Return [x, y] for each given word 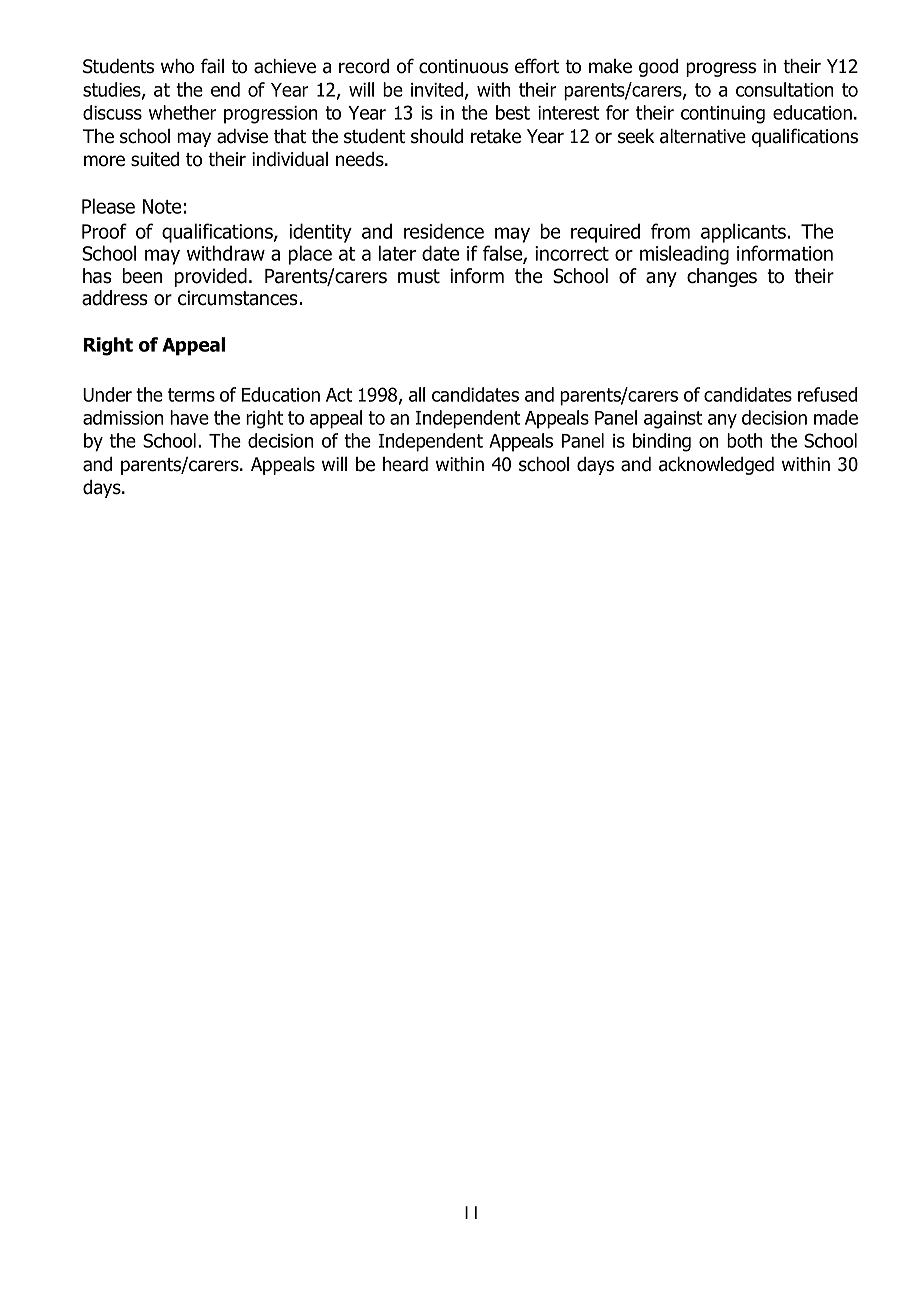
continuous [463, 66]
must [419, 276]
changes [722, 277]
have [189, 417]
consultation [785, 89]
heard [405, 464]
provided [210, 277]
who [177, 66]
